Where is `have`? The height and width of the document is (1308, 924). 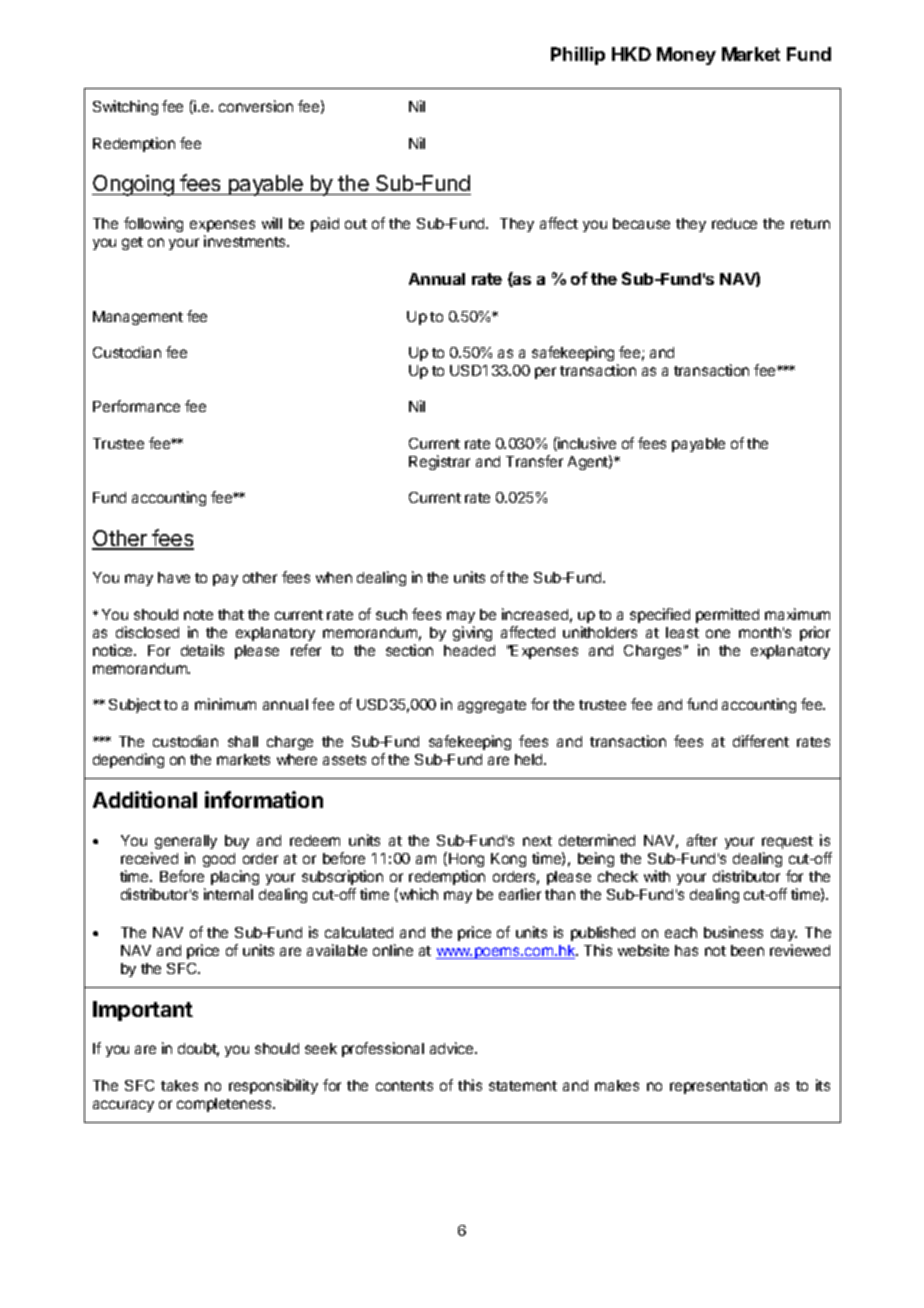 have is located at coordinates (174, 577).
